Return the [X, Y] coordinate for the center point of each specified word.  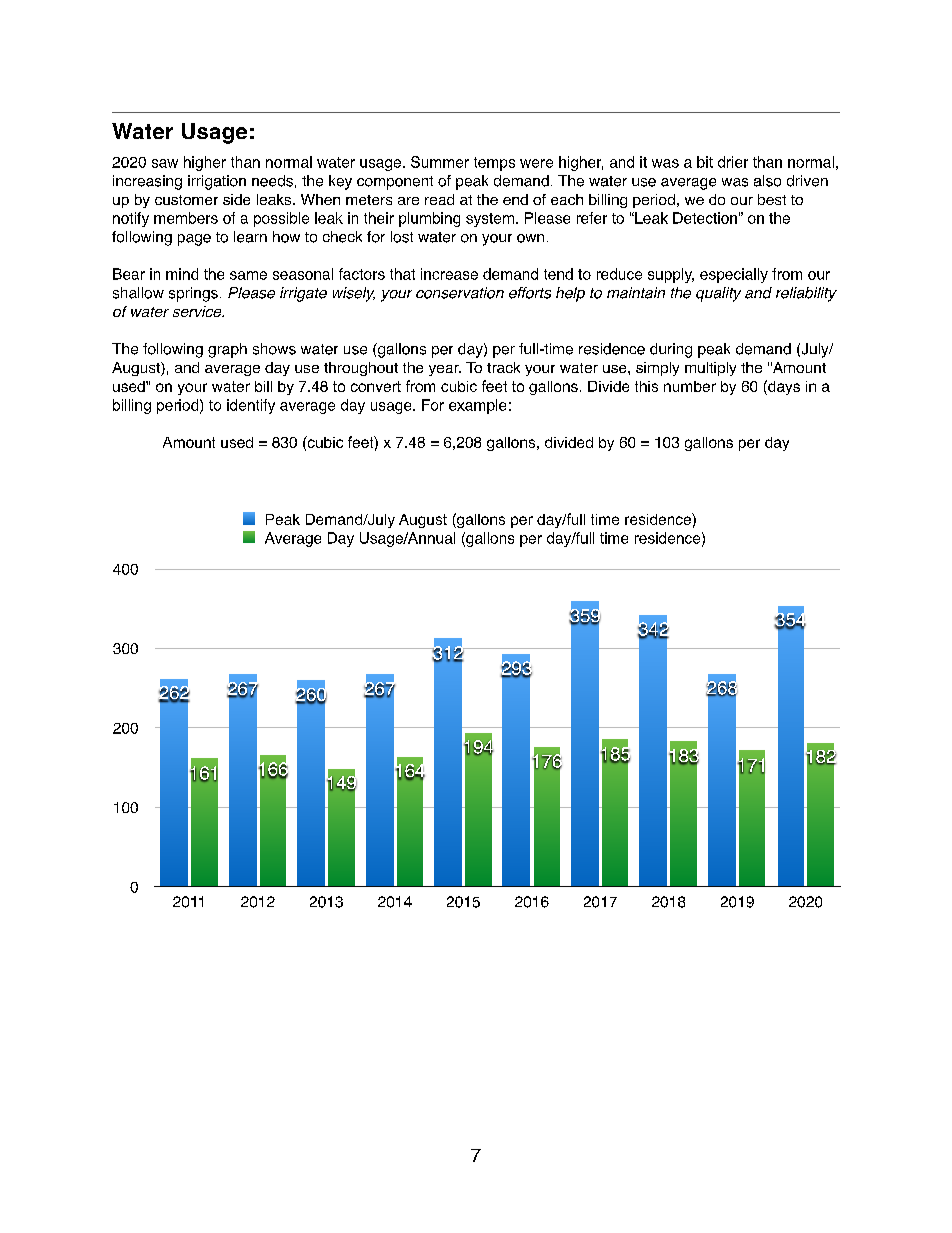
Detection [705, 218]
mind [182, 274]
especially [734, 275]
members [186, 218]
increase [449, 274]
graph [227, 350]
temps [494, 164]
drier [733, 162]
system [490, 220]
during [671, 350]
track [503, 367]
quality [718, 294]
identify [251, 406]
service [198, 311]
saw [165, 163]
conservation [460, 293]
